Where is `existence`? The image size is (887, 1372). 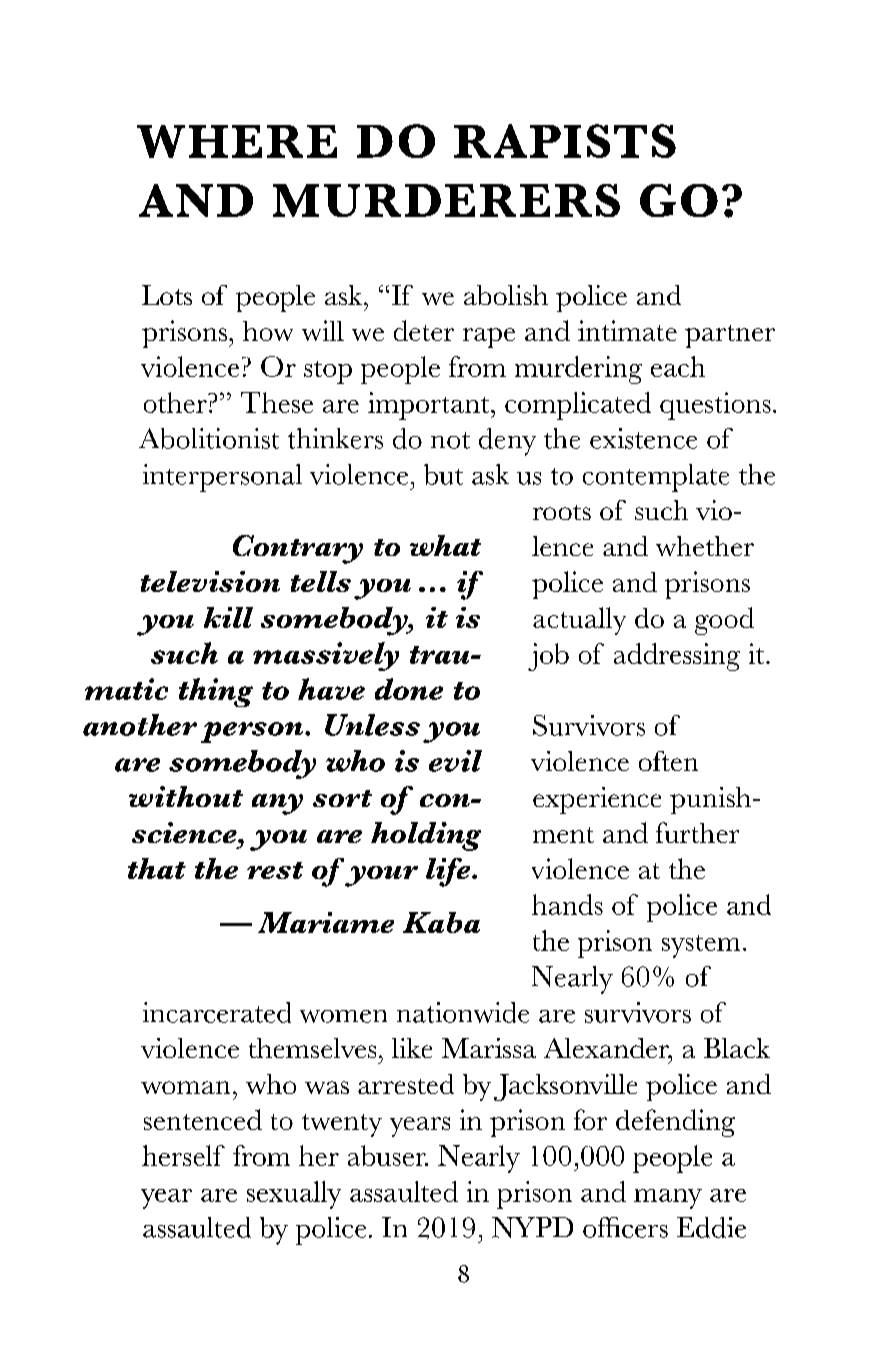 existence is located at coordinates (643, 438).
